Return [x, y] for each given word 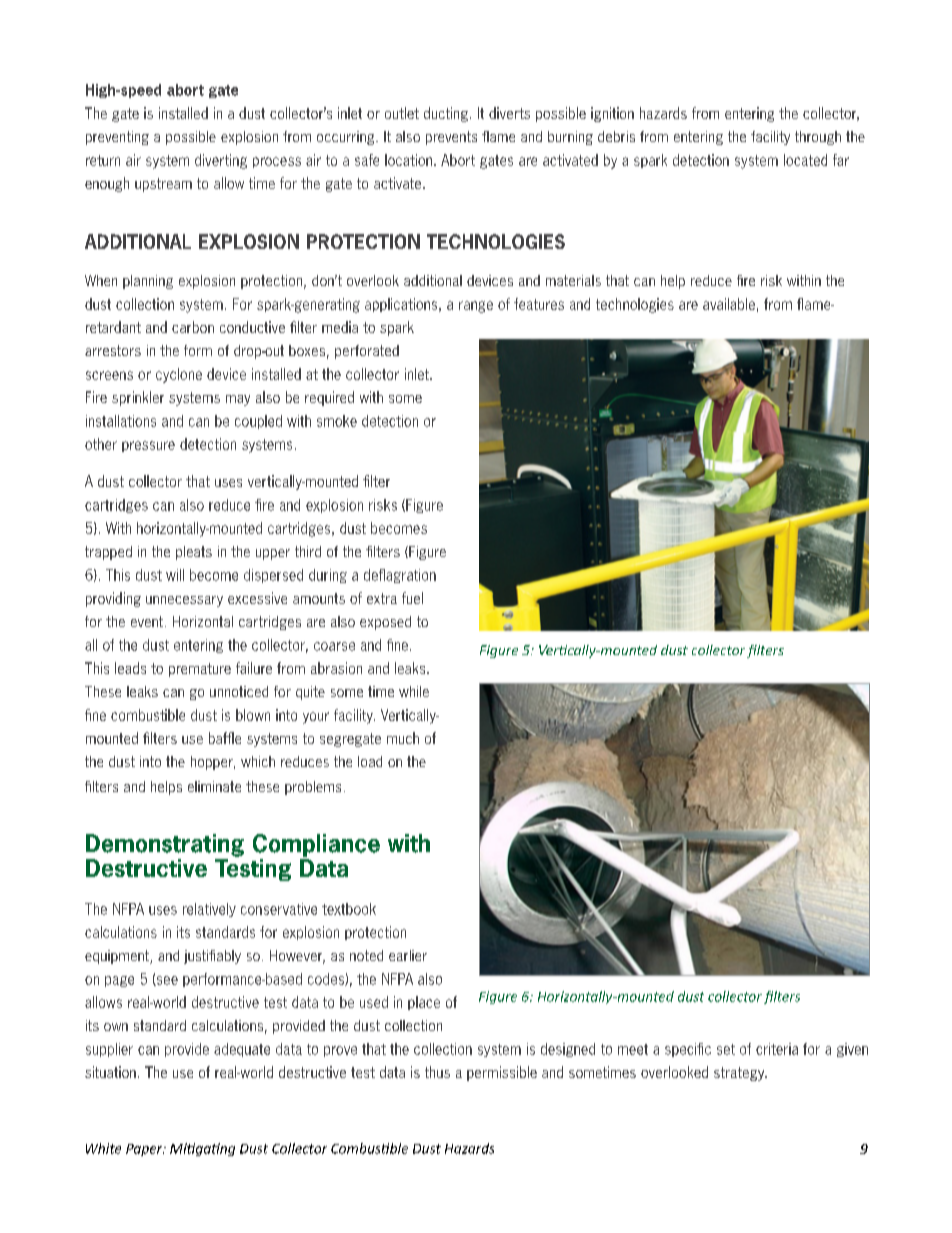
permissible [502, 1073]
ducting [446, 114]
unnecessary [184, 601]
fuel [412, 598]
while [414, 691]
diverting [221, 161]
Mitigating [202, 1149]
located [805, 160]
